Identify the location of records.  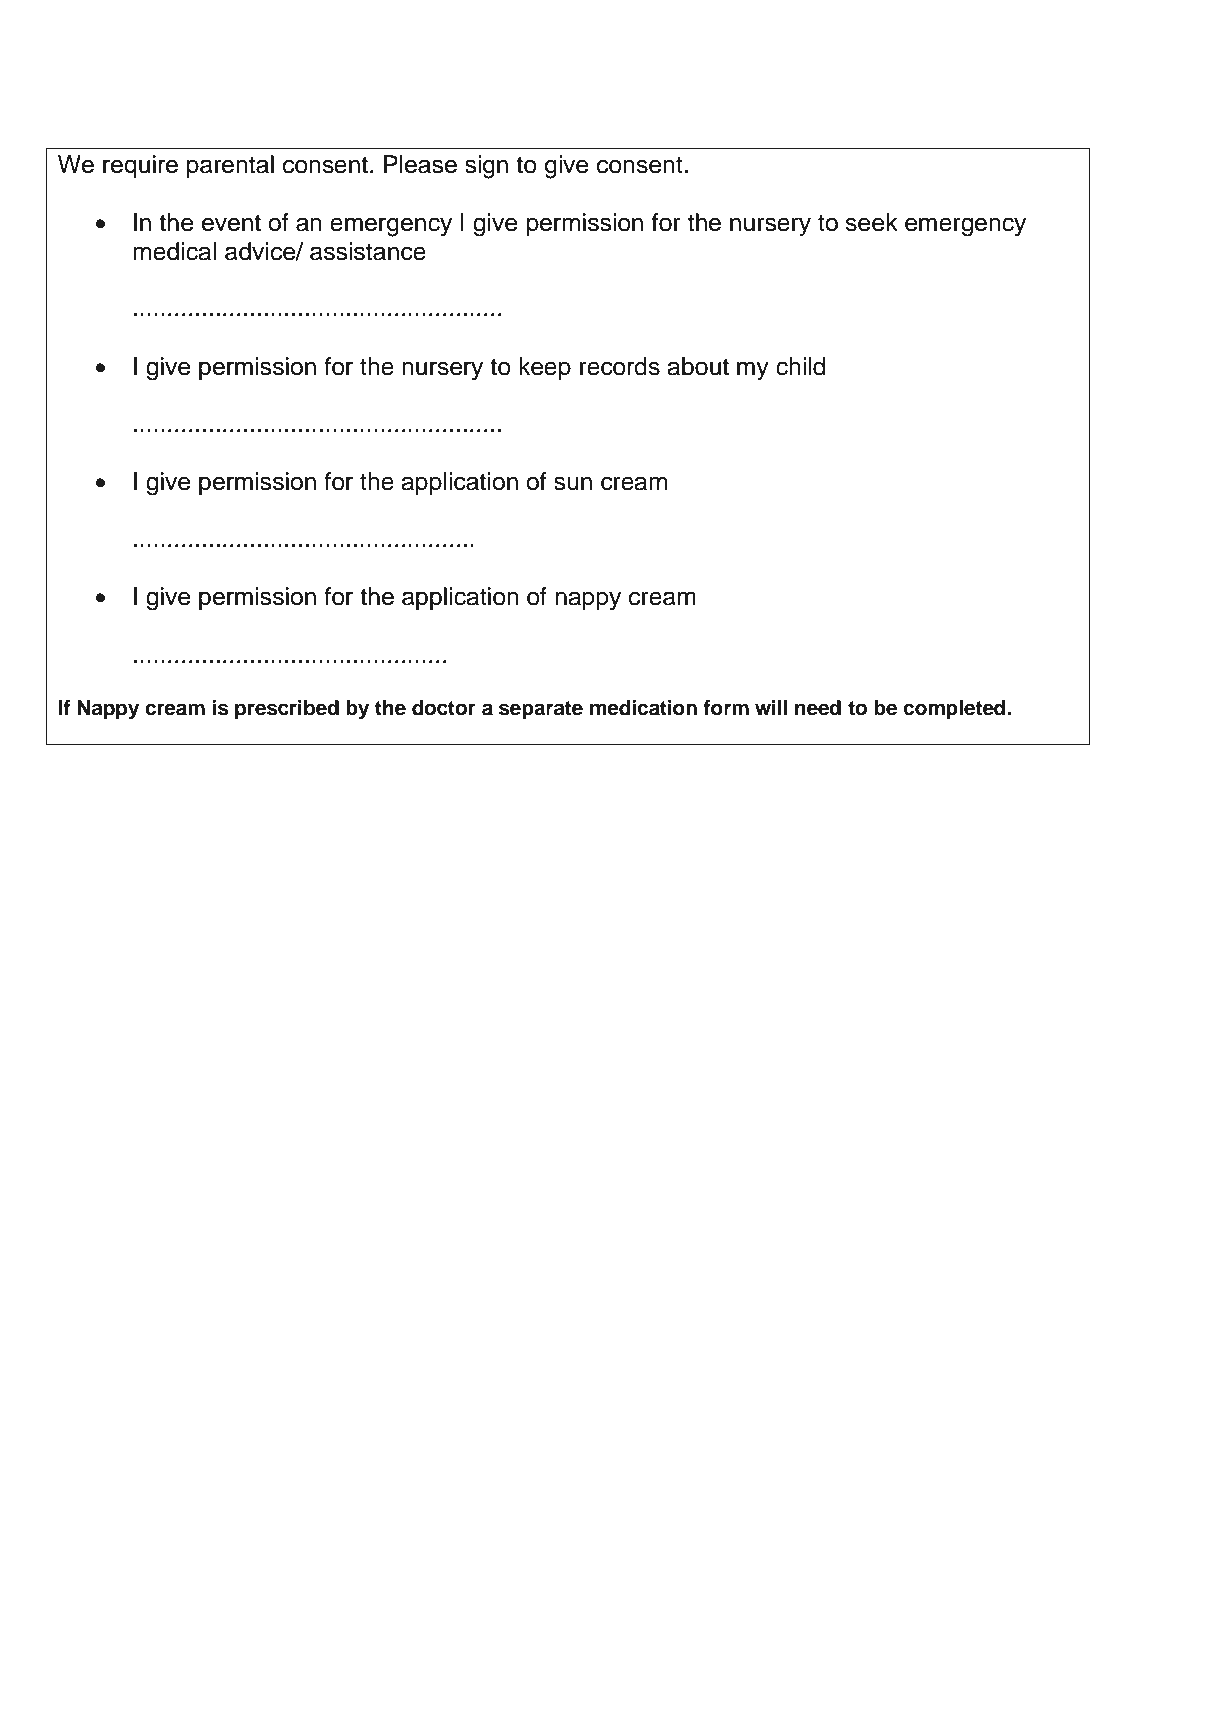
(620, 366).
